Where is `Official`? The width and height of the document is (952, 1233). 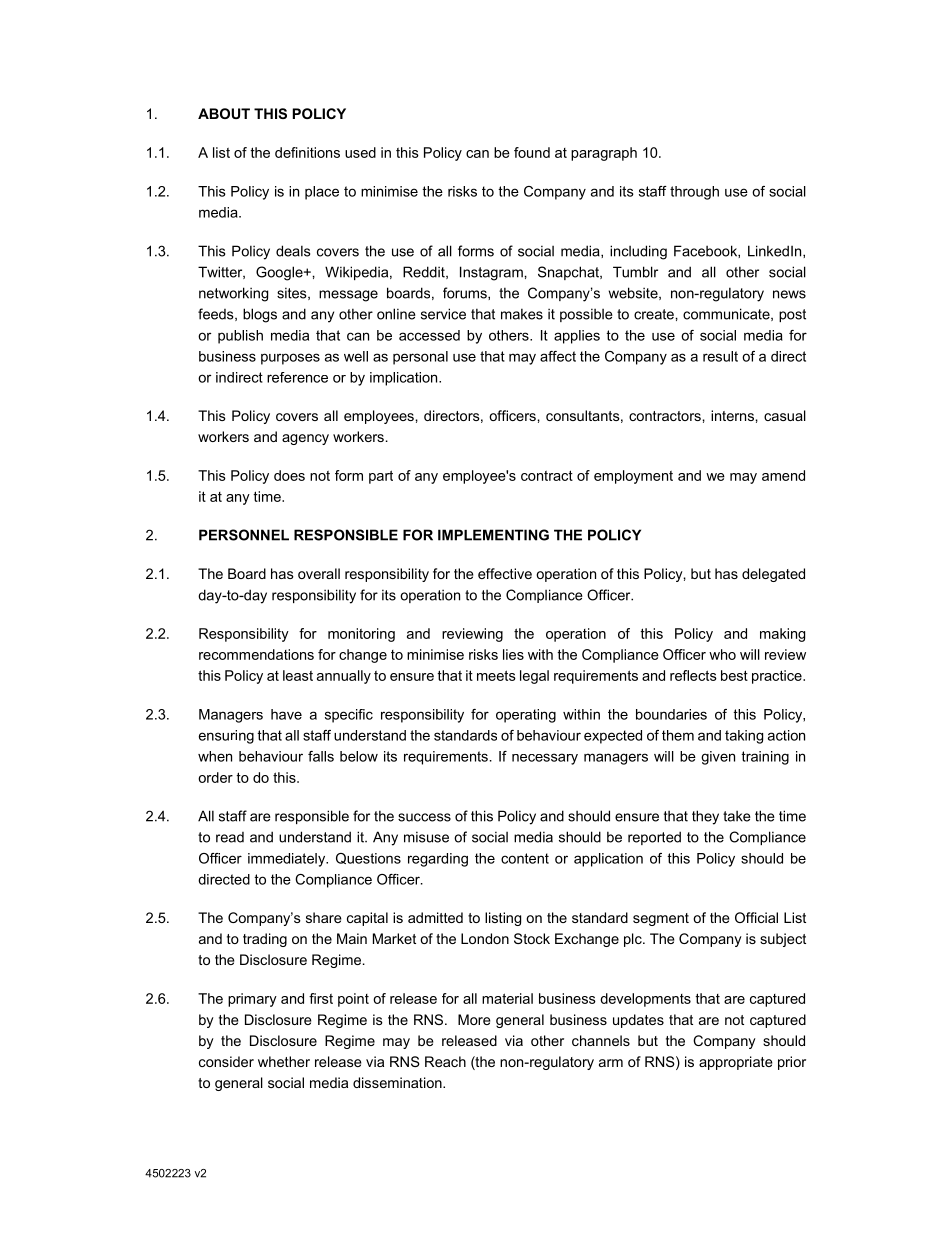 Official is located at coordinates (756, 917).
